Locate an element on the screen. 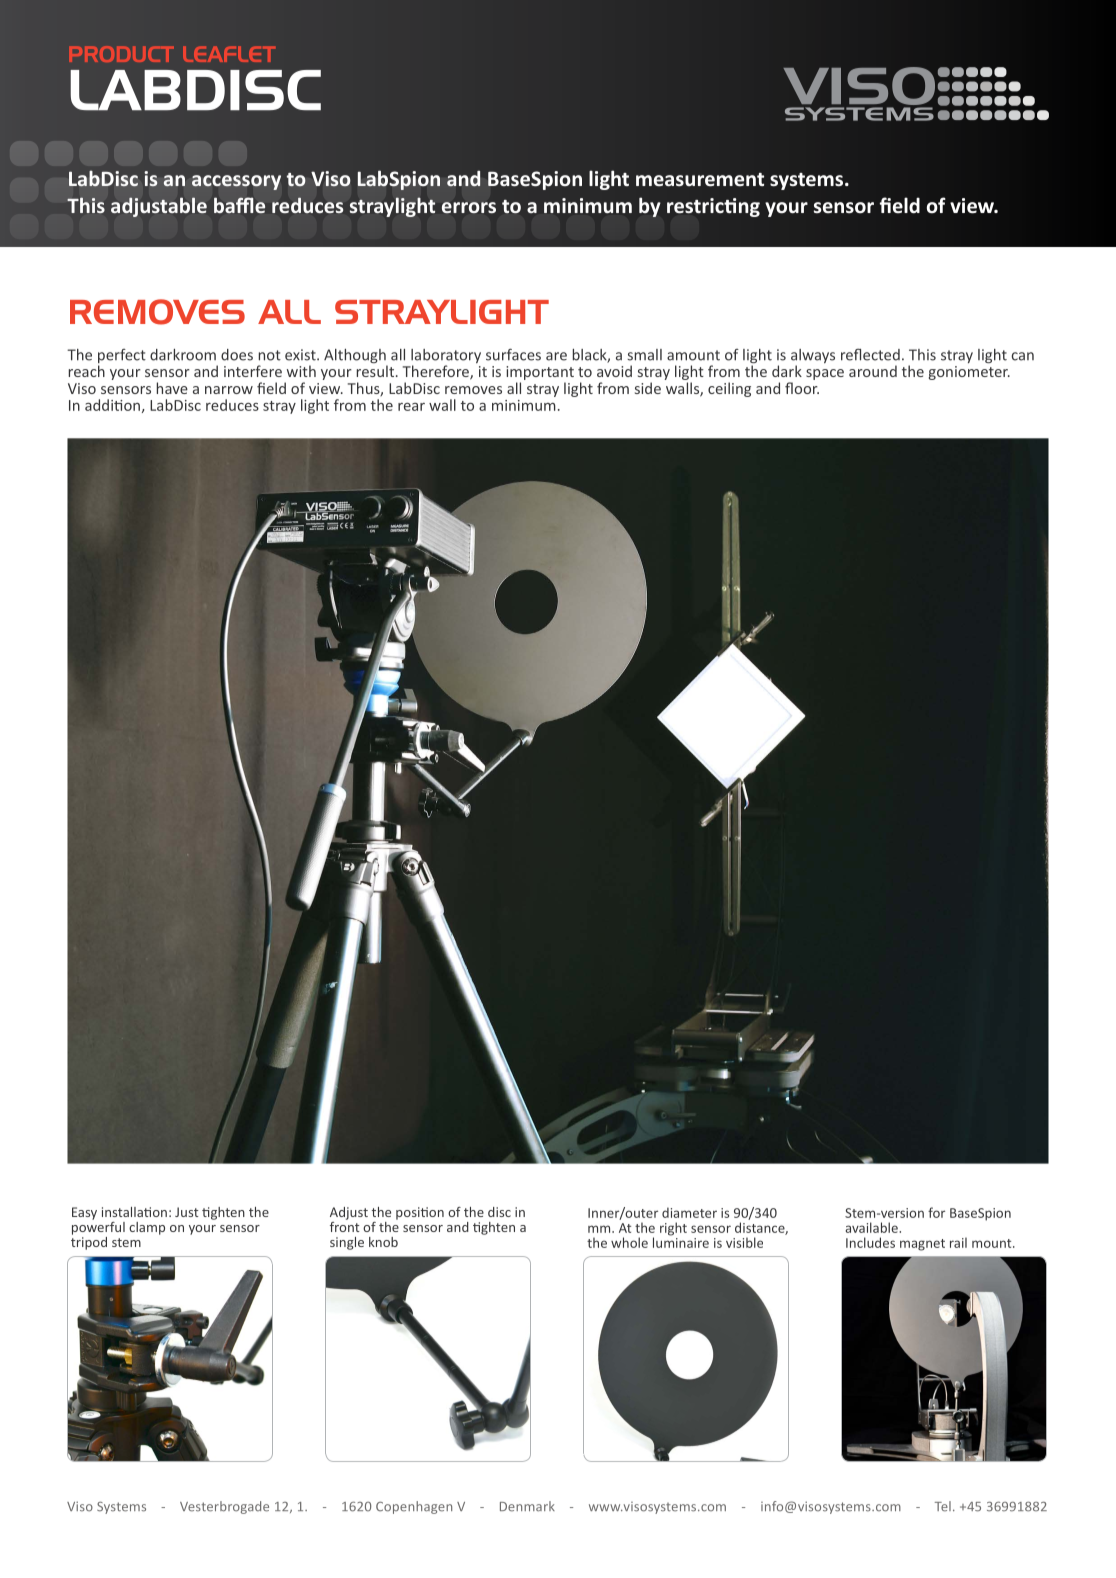 The image size is (1116, 1578). PRODUCT is located at coordinates (121, 54).
